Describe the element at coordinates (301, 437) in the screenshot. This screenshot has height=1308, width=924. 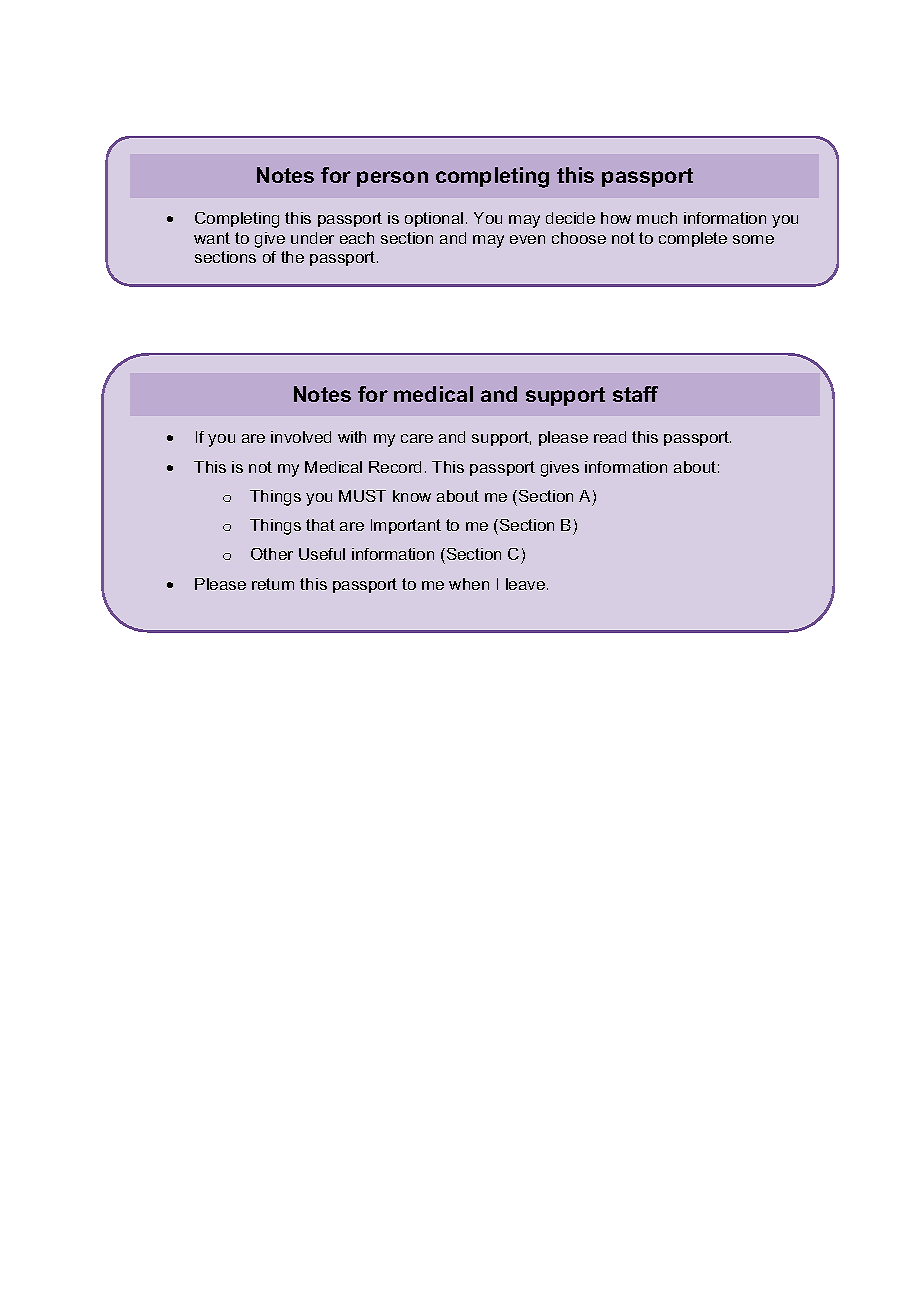
I see `involved` at that location.
